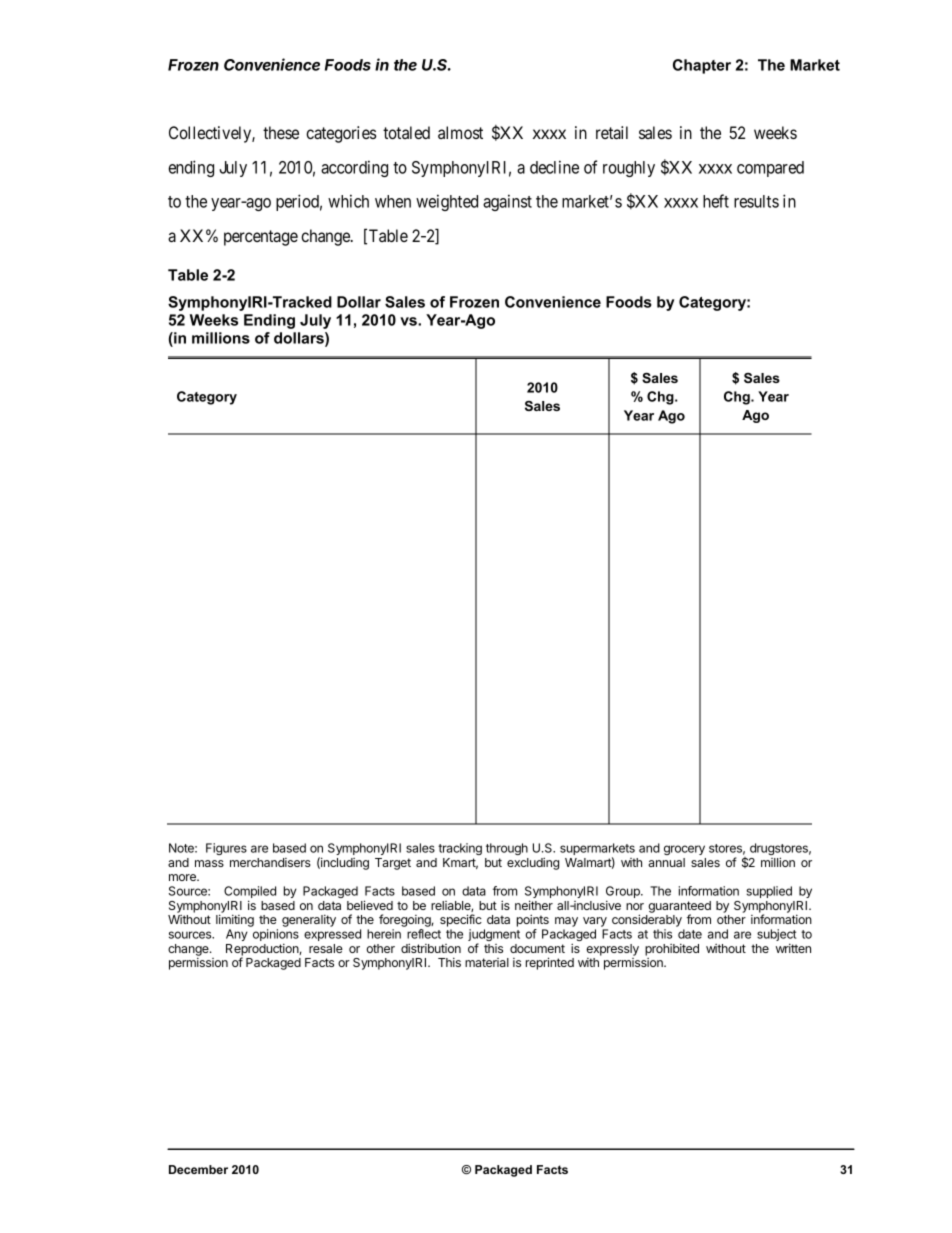 This screenshot has height=1233, width=952. Describe the element at coordinates (716, 201) in the screenshot. I see `heft` at that location.
